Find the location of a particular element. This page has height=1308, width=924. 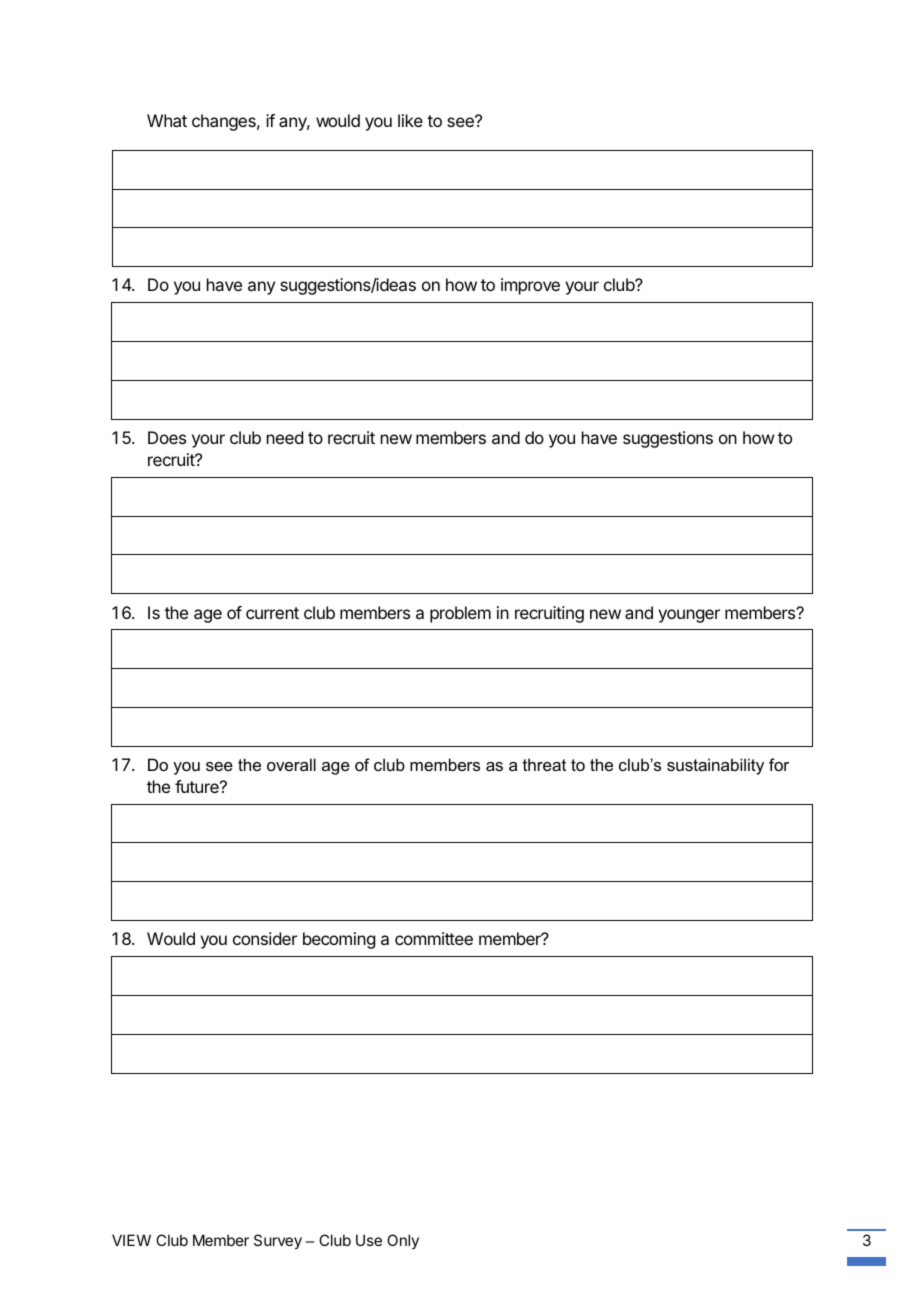

What is located at coordinates (167, 120).
